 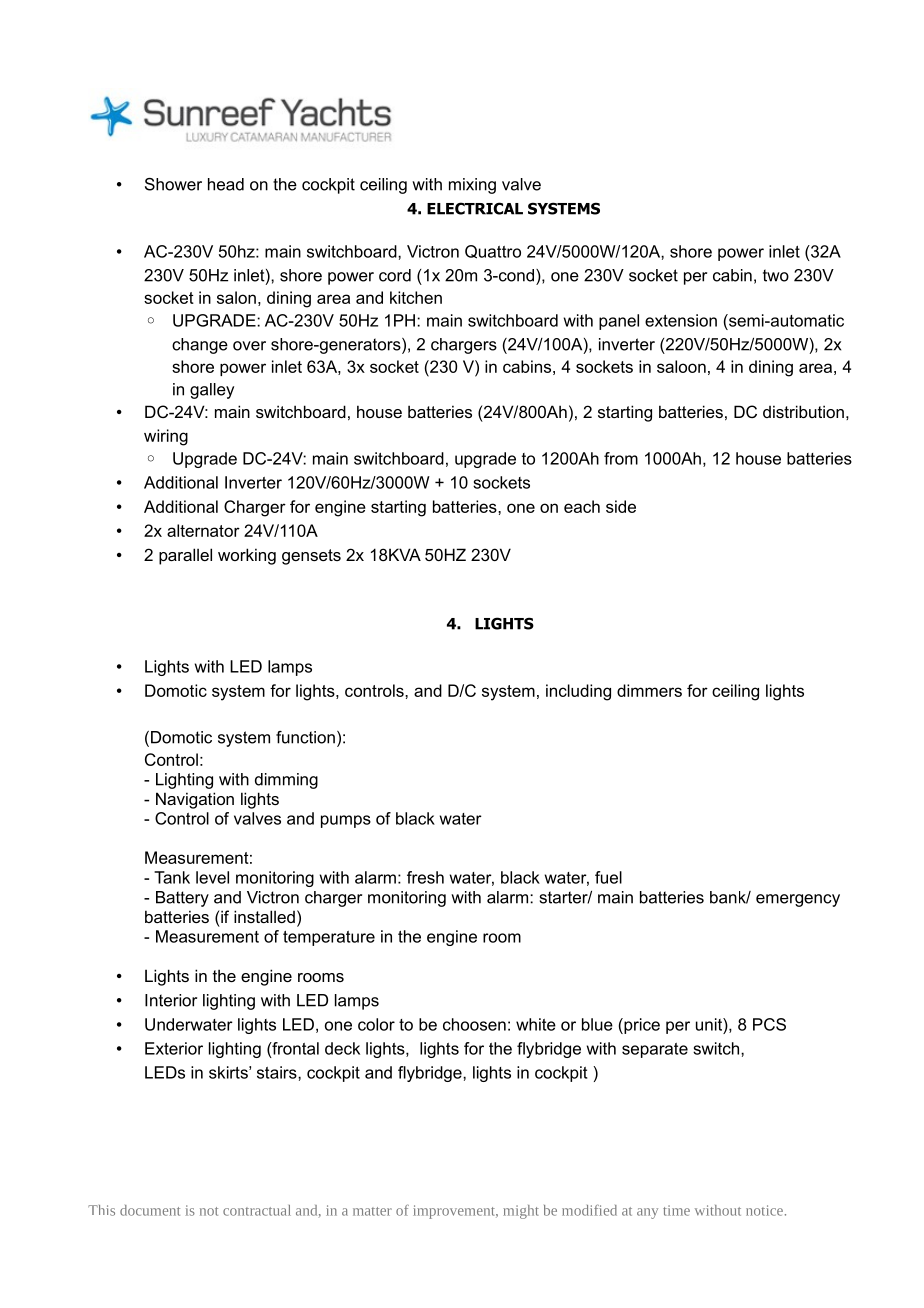 I want to click on ELECTRICAL, so click(x=475, y=208).
